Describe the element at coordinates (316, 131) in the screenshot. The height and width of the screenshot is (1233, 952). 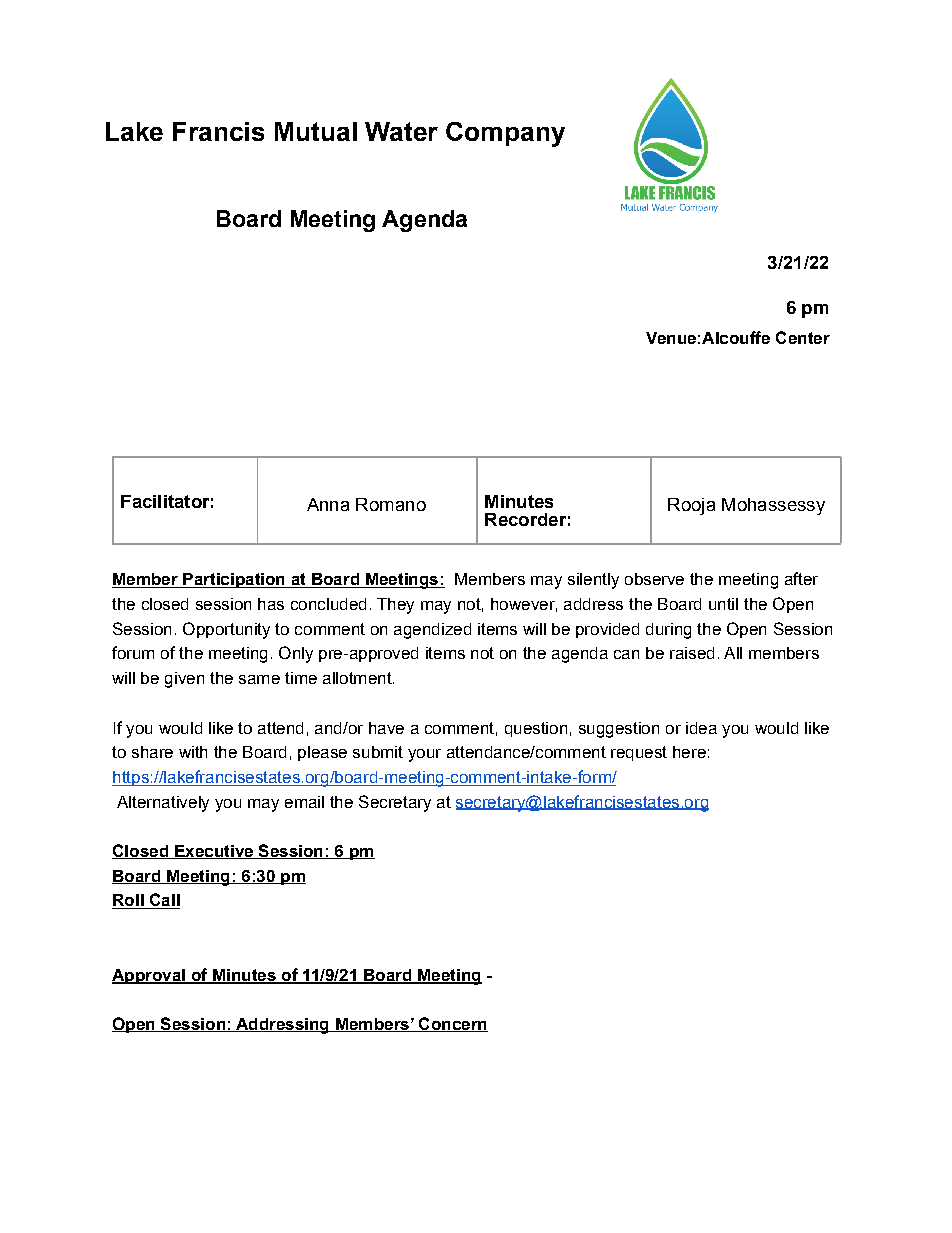
I see `Mutual` at that location.
